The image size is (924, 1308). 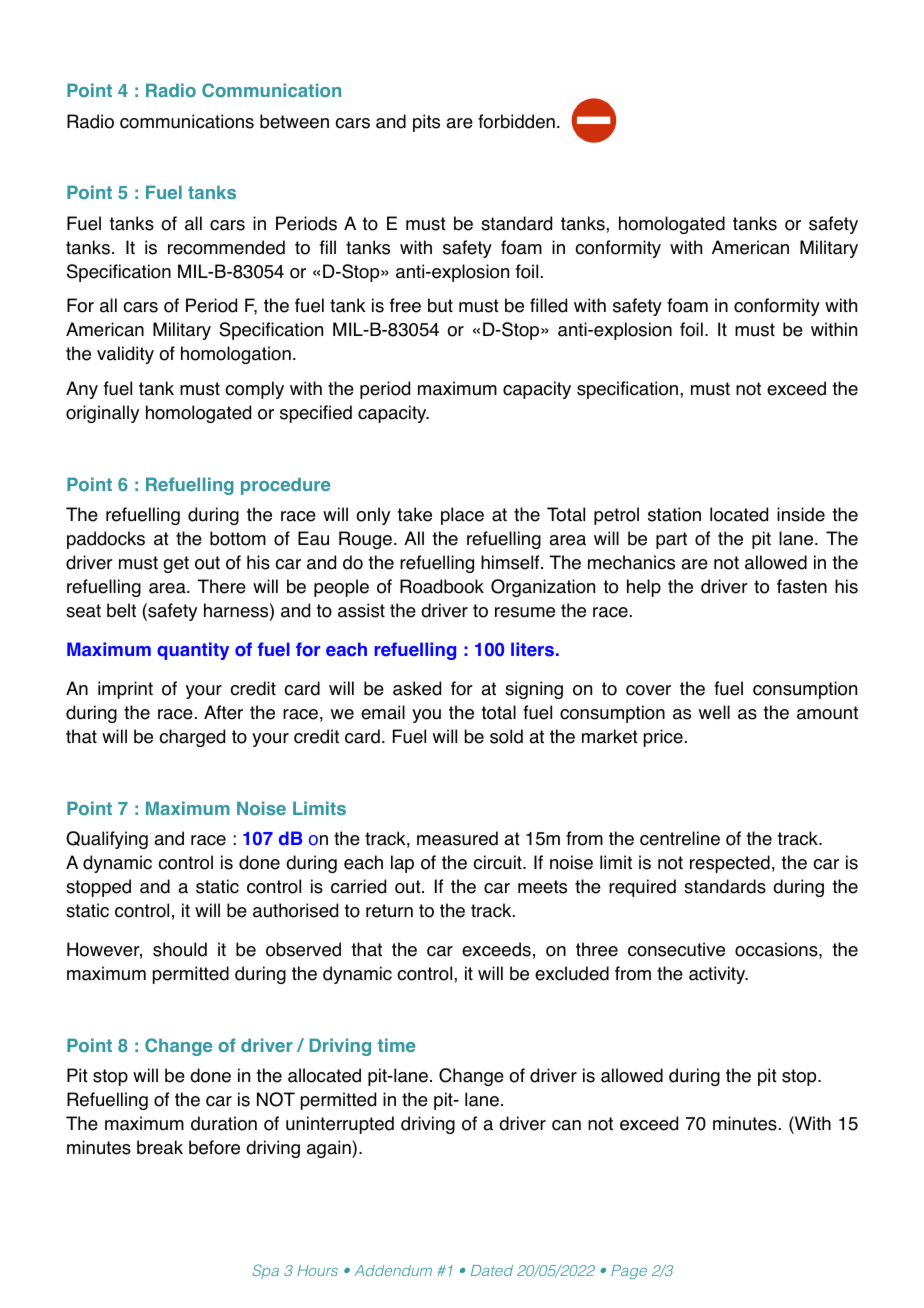 What do you see at coordinates (714, 712) in the screenshot?
I see `well` at bounding box center [714, 712].
